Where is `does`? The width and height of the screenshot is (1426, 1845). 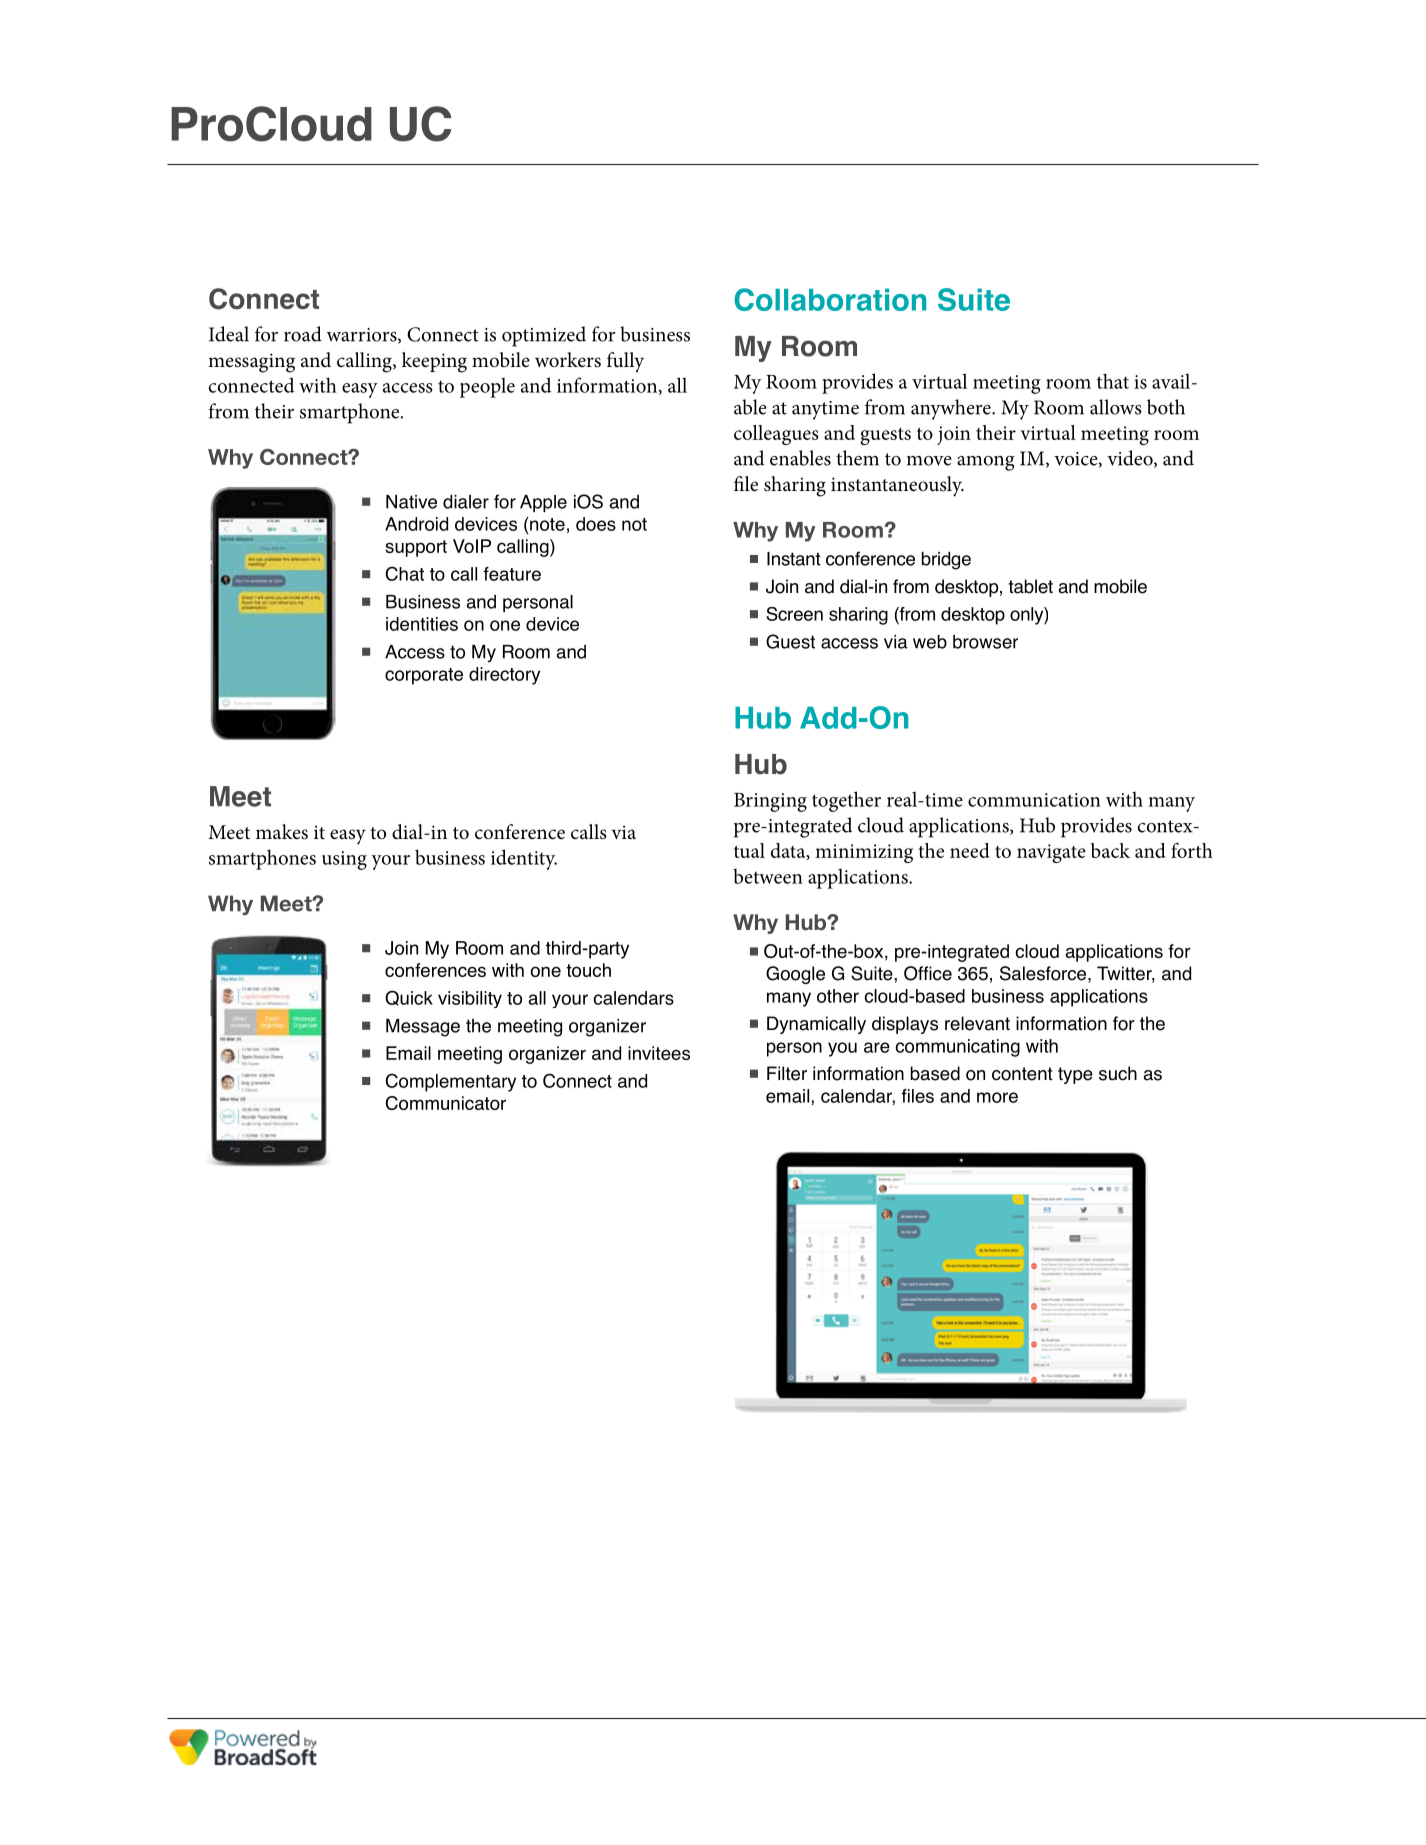
does is located at coordinates (596, 524).
